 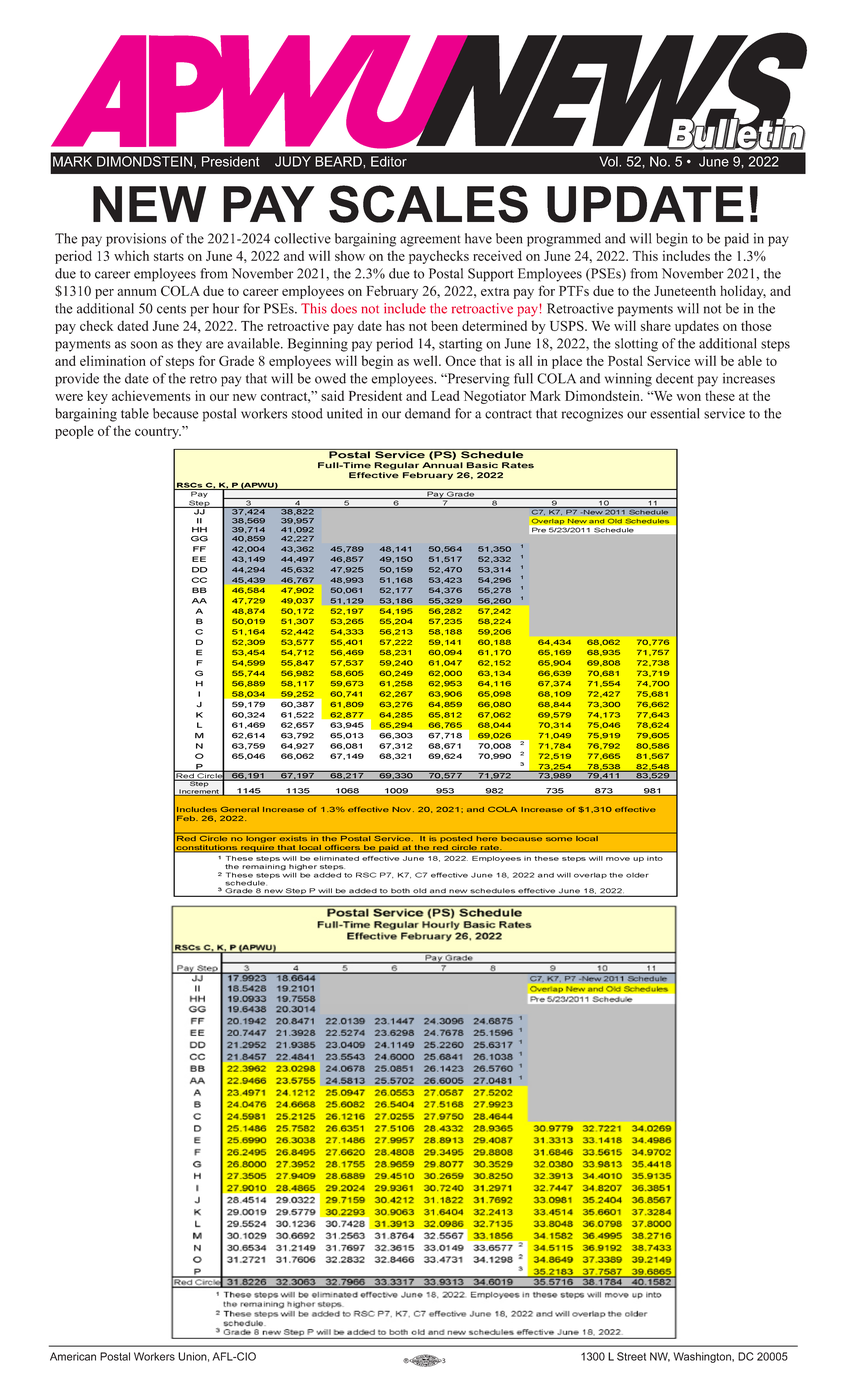 What do you see at coordinates (428, 204) in the document?
I see `SCALES` at bounding box center [428, 204].
